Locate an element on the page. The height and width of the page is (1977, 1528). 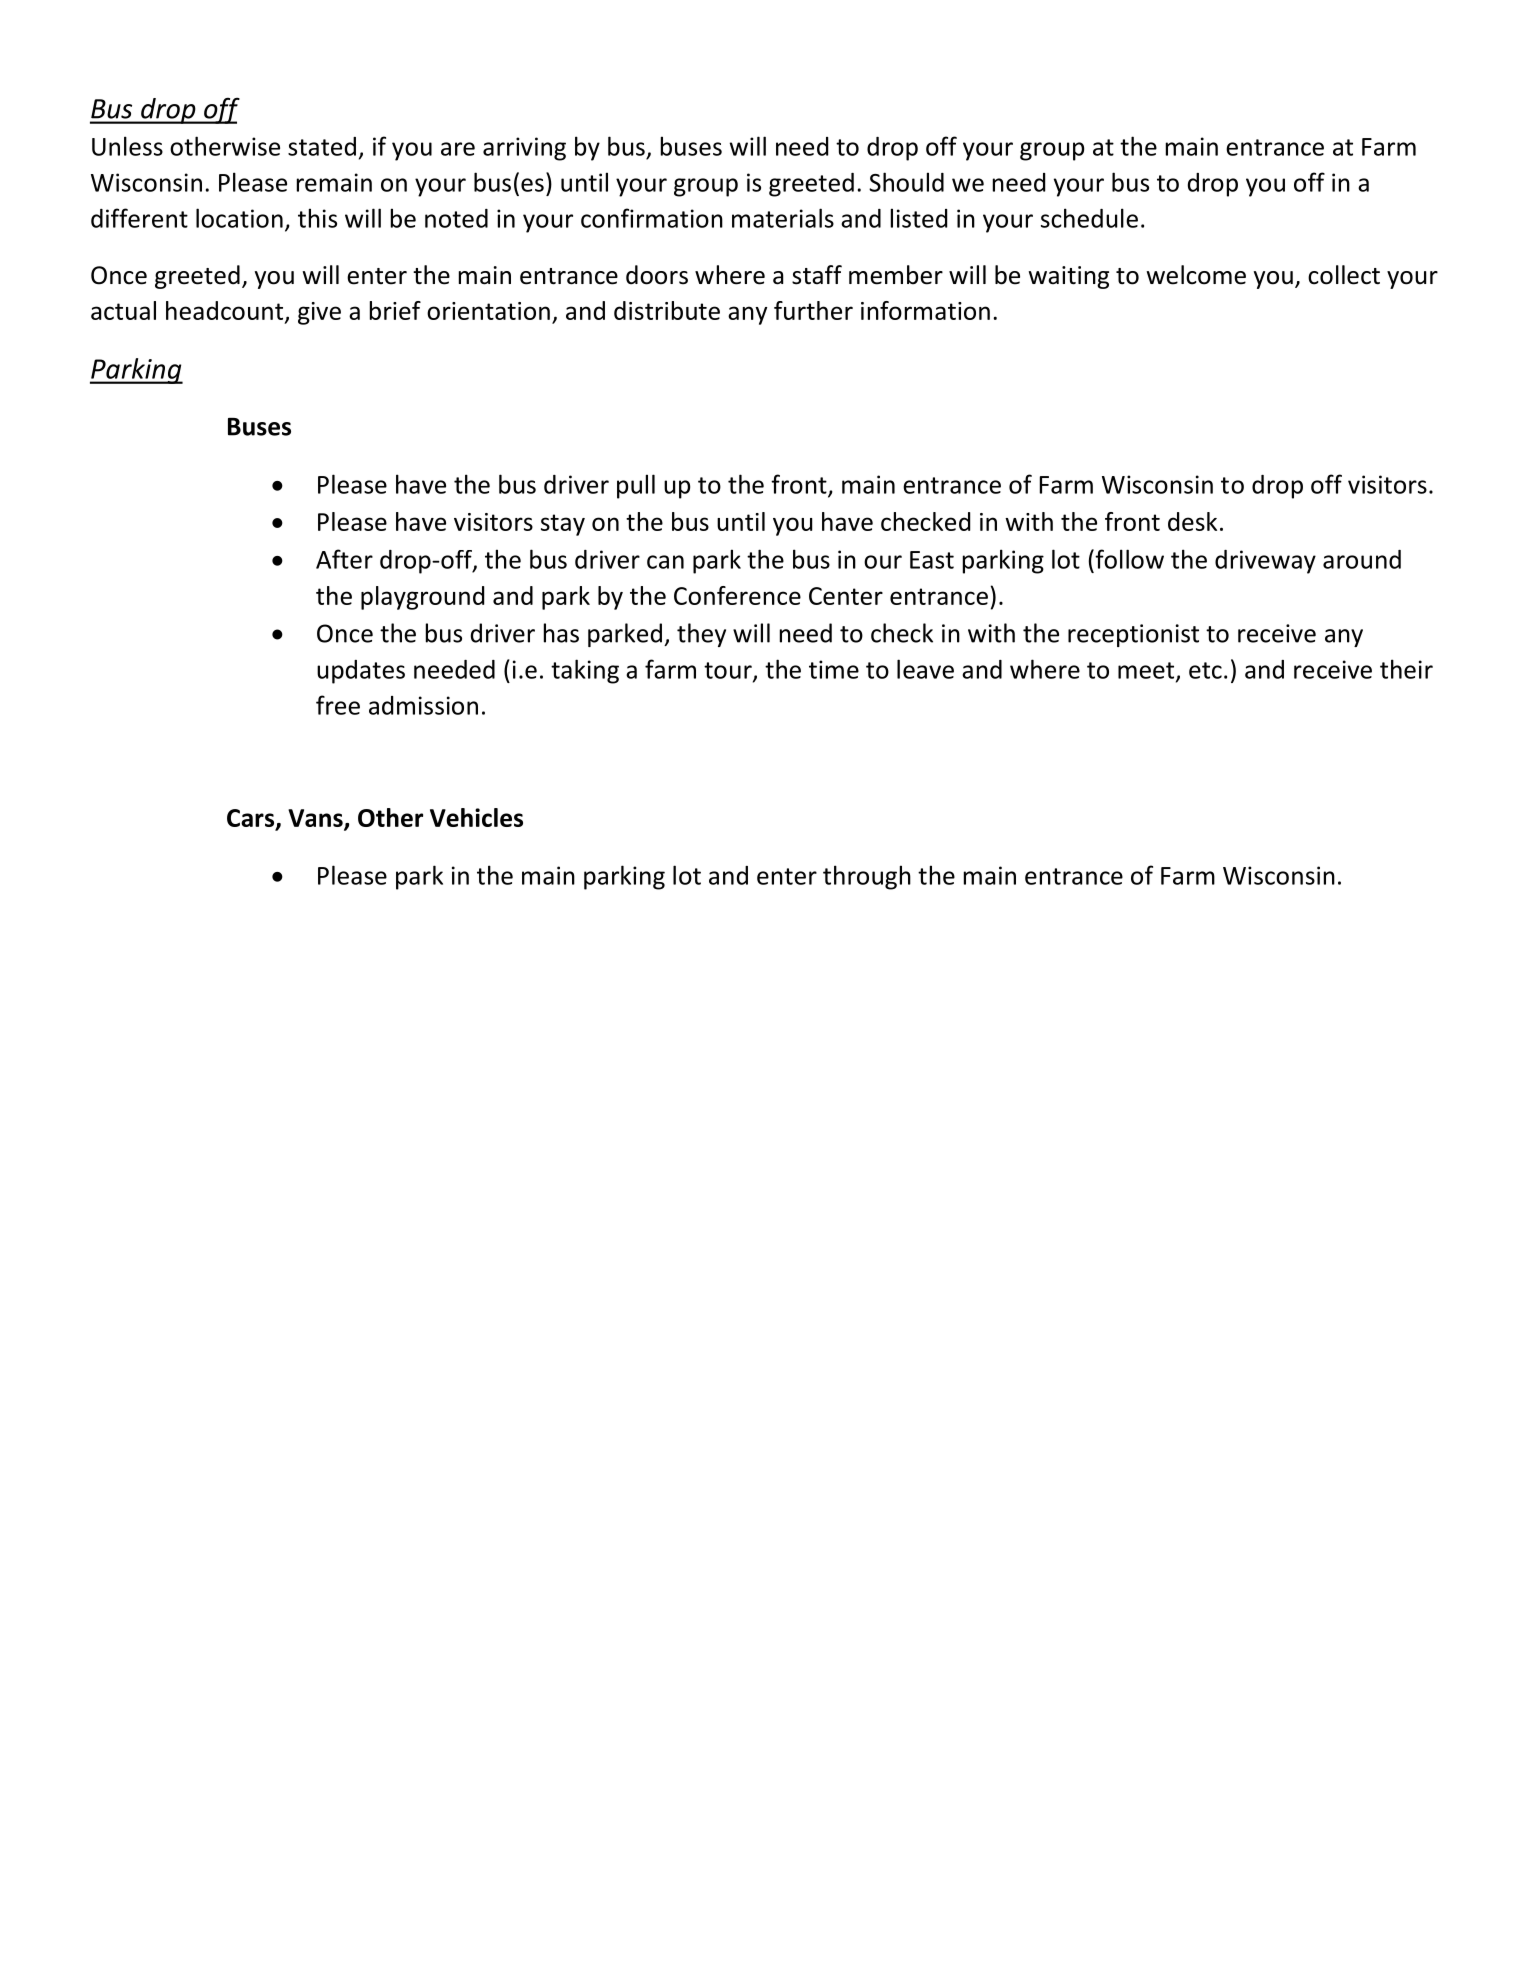
tour is located at coordinates (729, 671).
